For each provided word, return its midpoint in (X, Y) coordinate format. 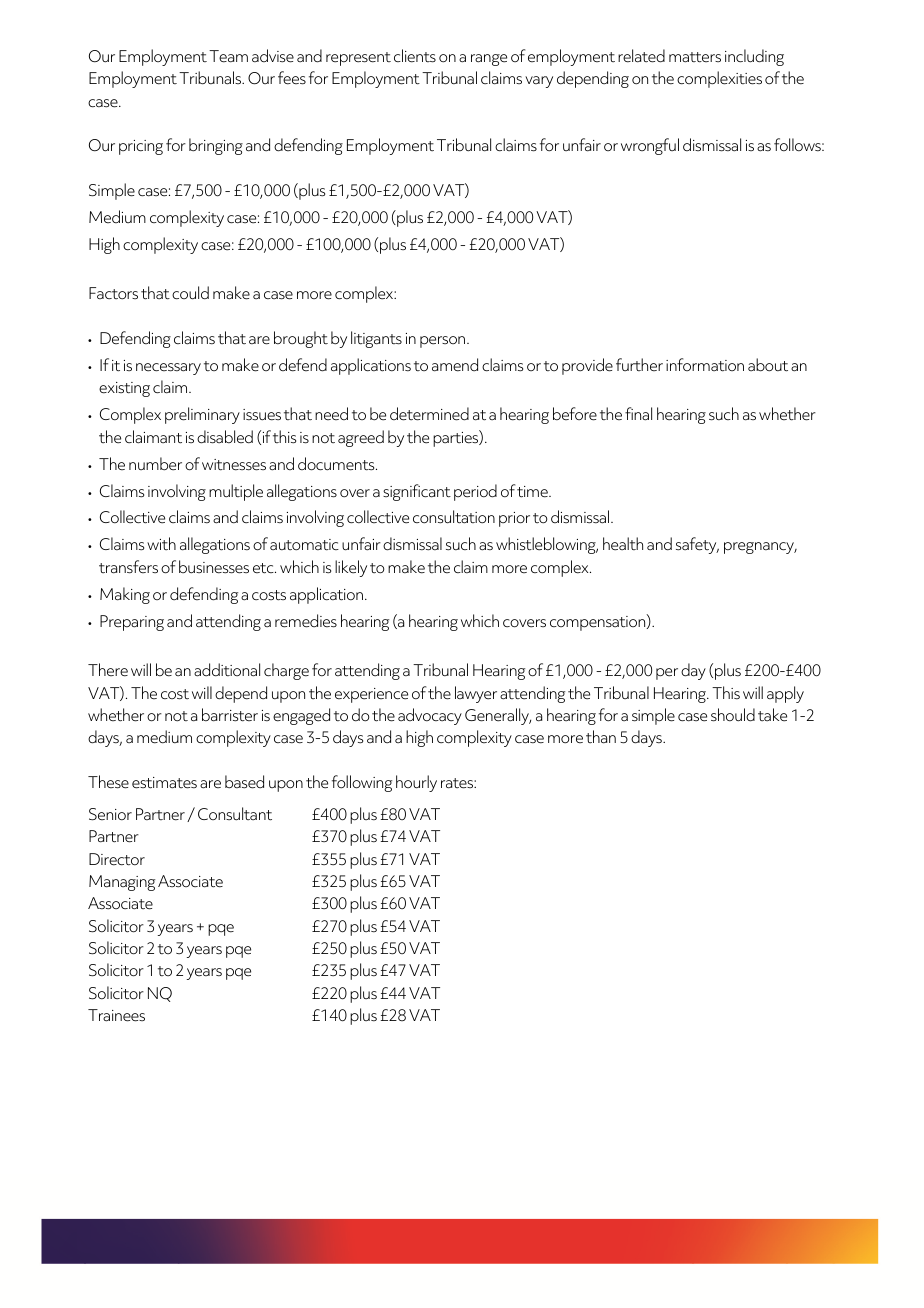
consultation (454, 517)
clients (415, 56)
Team (228, 56)
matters (695, 57)
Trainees (116, 1015)
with (161, 543)
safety (697, 545)
